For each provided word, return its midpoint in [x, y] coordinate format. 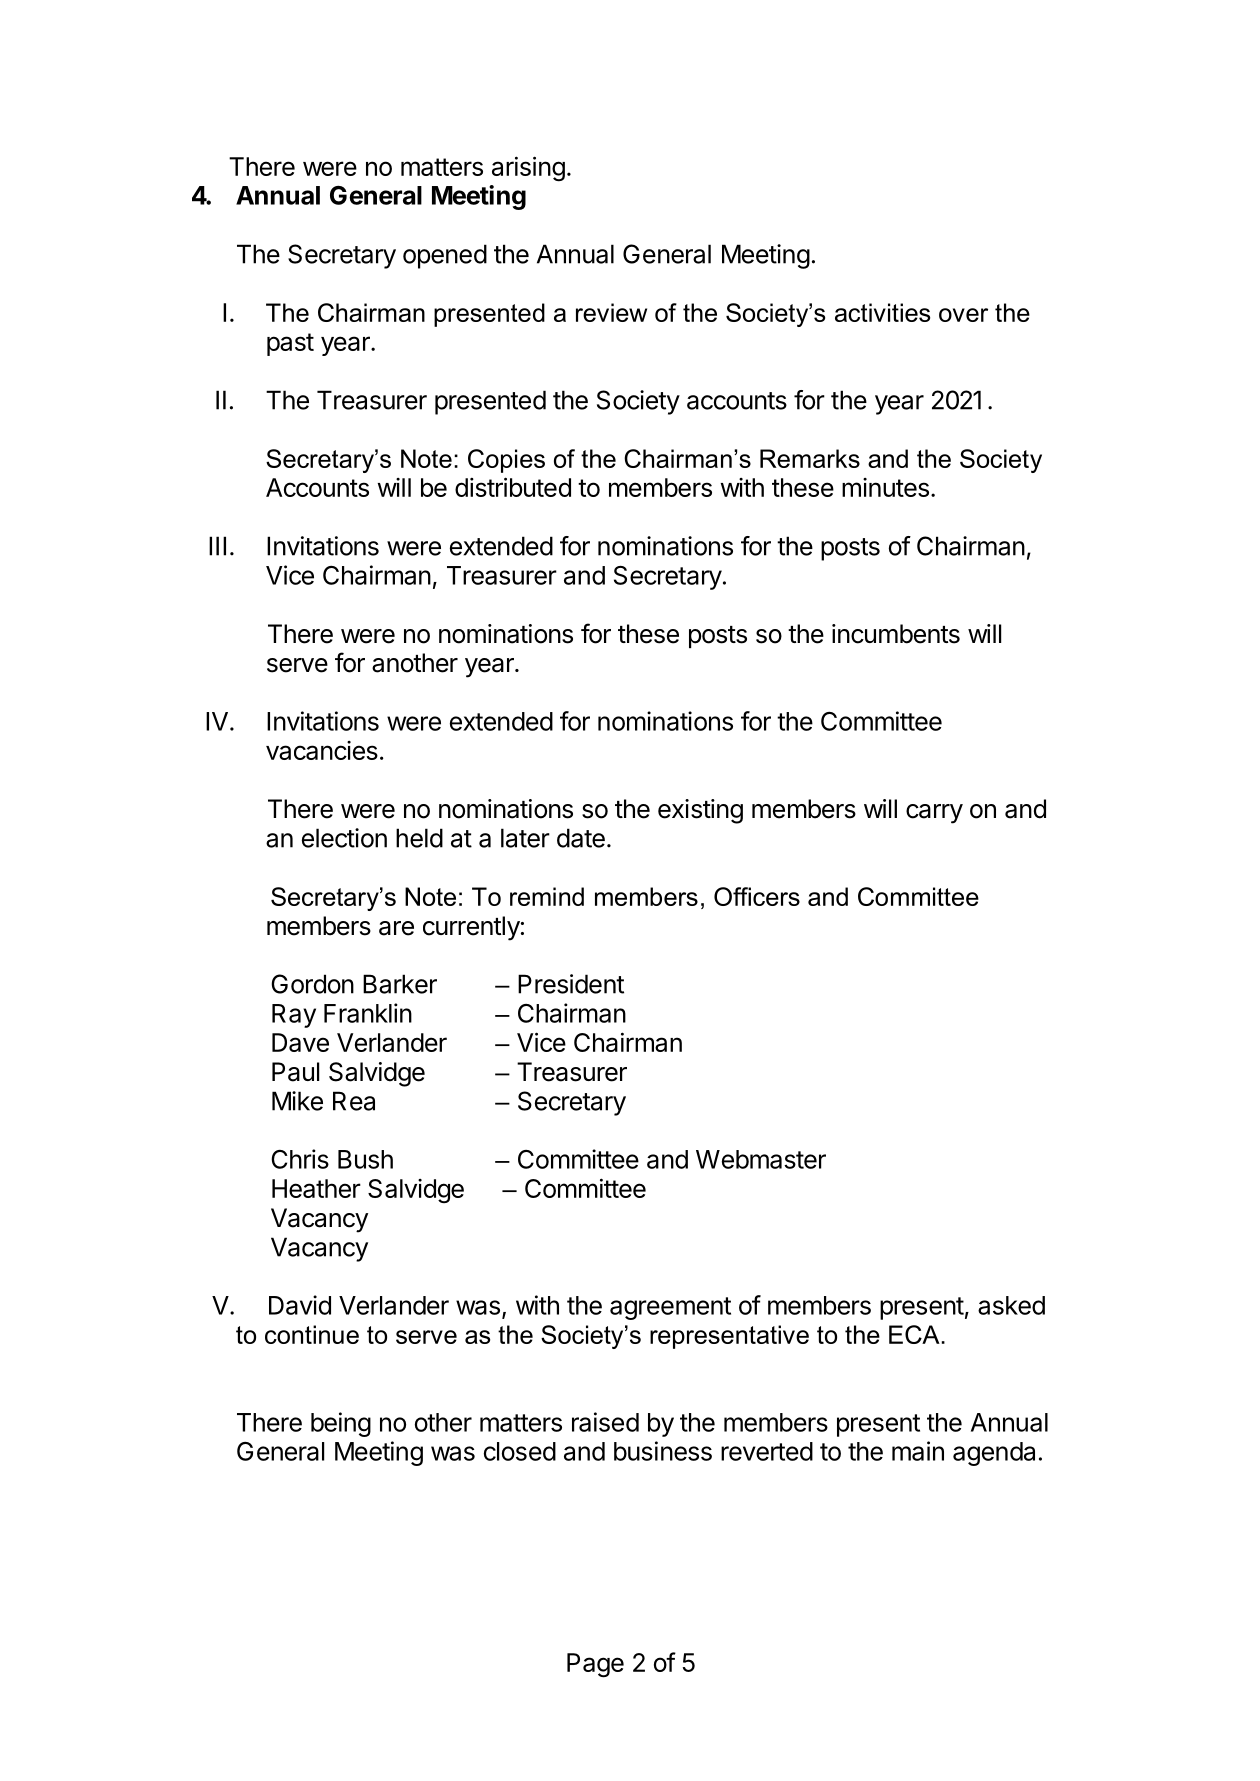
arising [528, 169]
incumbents [896, 634]
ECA [914, 1334]
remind [547, 896]
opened [445, 256]
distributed [513, 487]
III [217, 546]
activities [882, 312]
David [300, 1305]
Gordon [312, 984]
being [341, 1424]
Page [595, 1665]
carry [934, 814]
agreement [670, 1308]
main [918, 1451]
